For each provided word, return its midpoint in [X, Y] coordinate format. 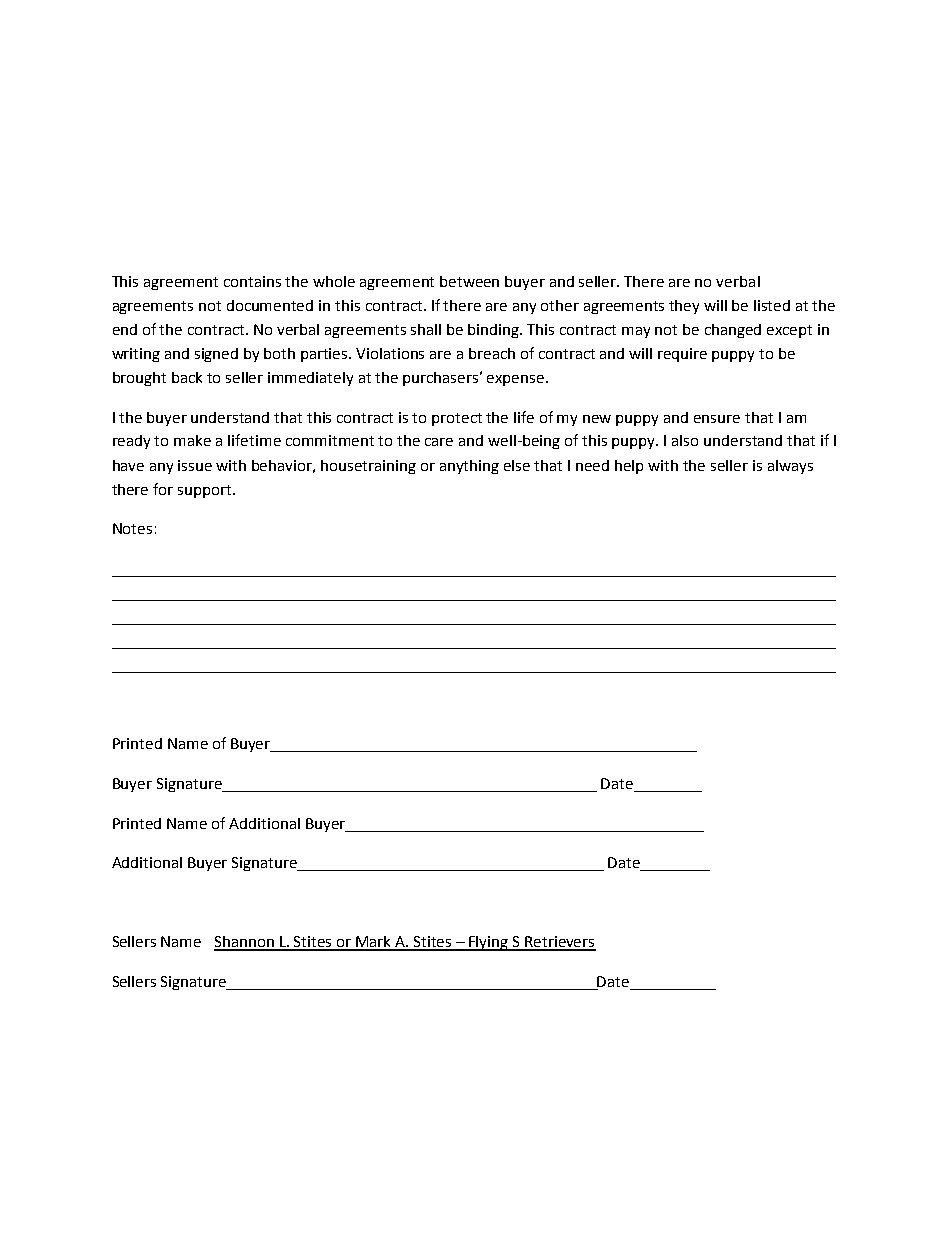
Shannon [245, 943]
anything [469, 467]
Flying [489, 943]
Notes [132, 528]
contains [252, 281]
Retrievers [559, 943]
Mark [374, 943]
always [790, 467]
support [206, 491]
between [469, 281]
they [684, 307]
